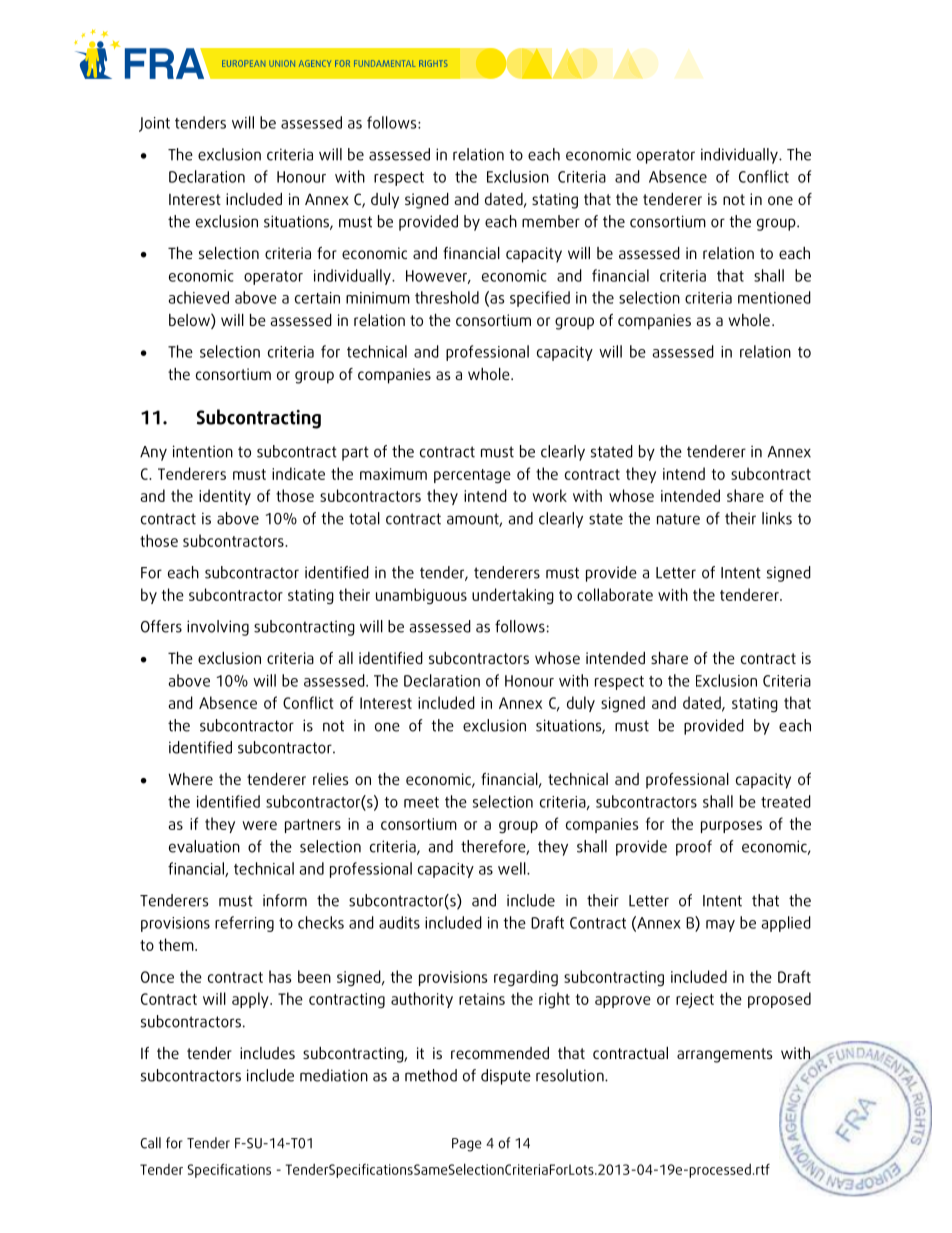 This image has height=1233, width=952. Describe the element at coordinates (724, 1055) in the image. I see `arrangements` at that location.
